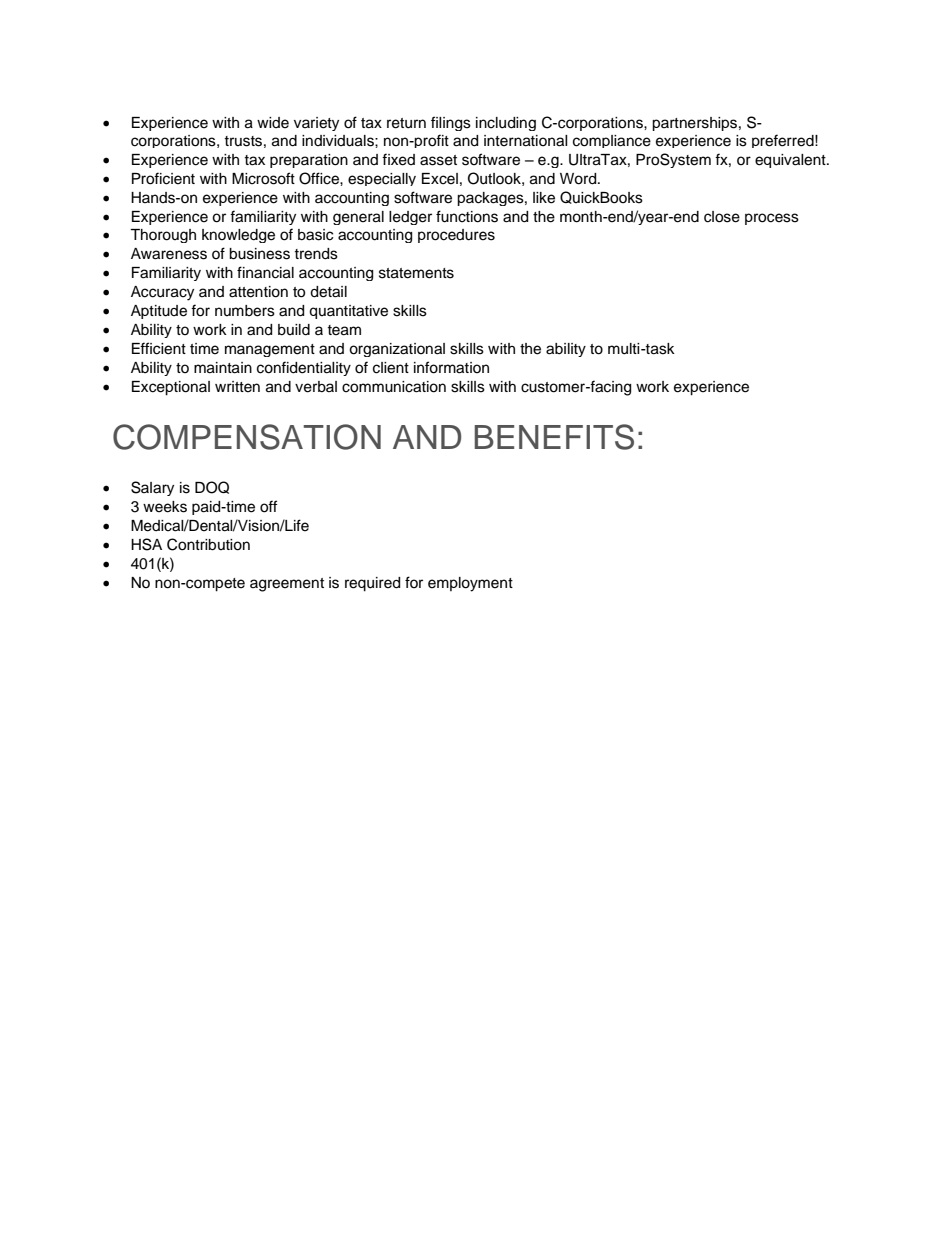 The height and width of the screenshot is (1233, 952). I want to click on communication, so click(394, 387).
